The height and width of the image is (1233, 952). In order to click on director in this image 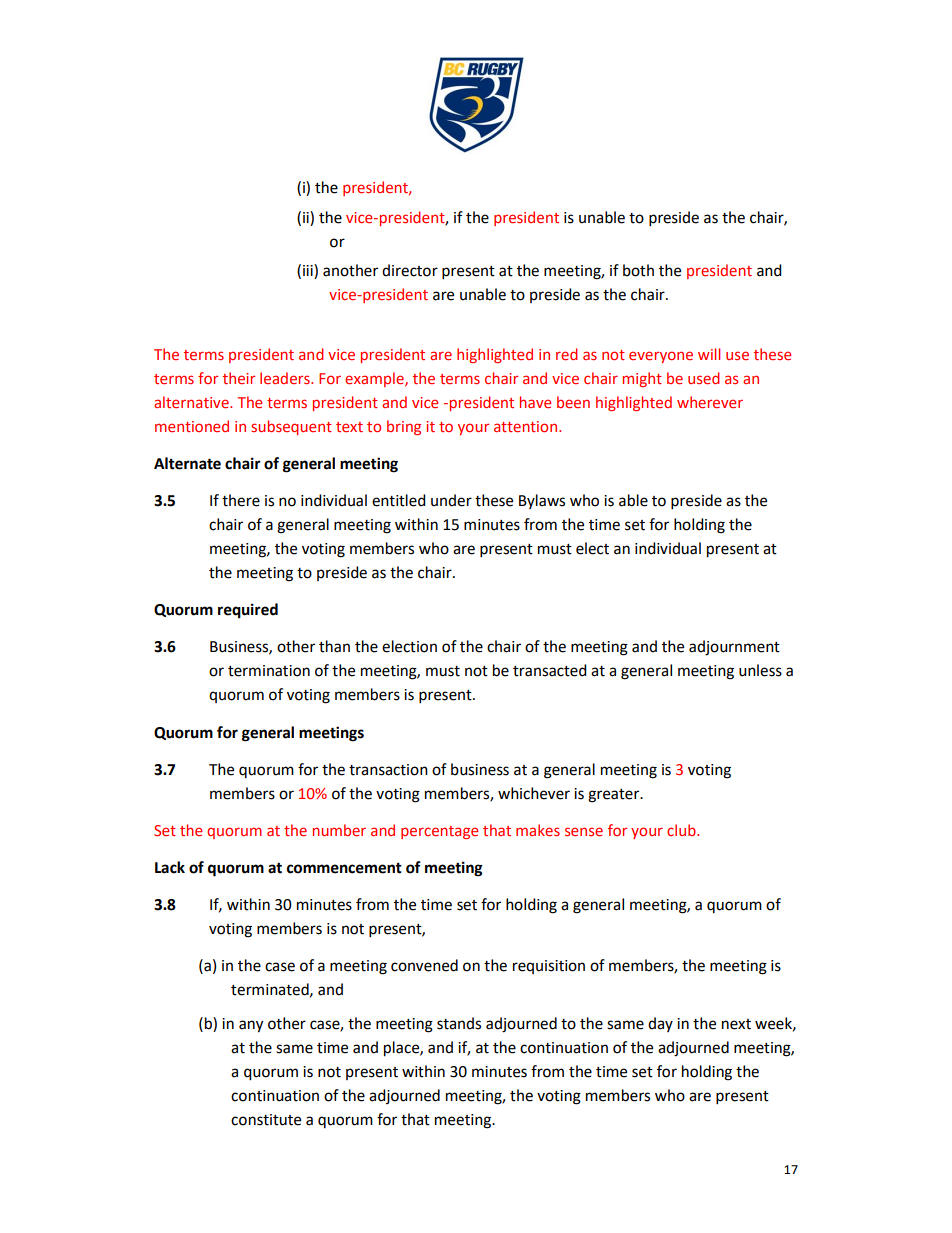, I will do `click(410, 270)`.
